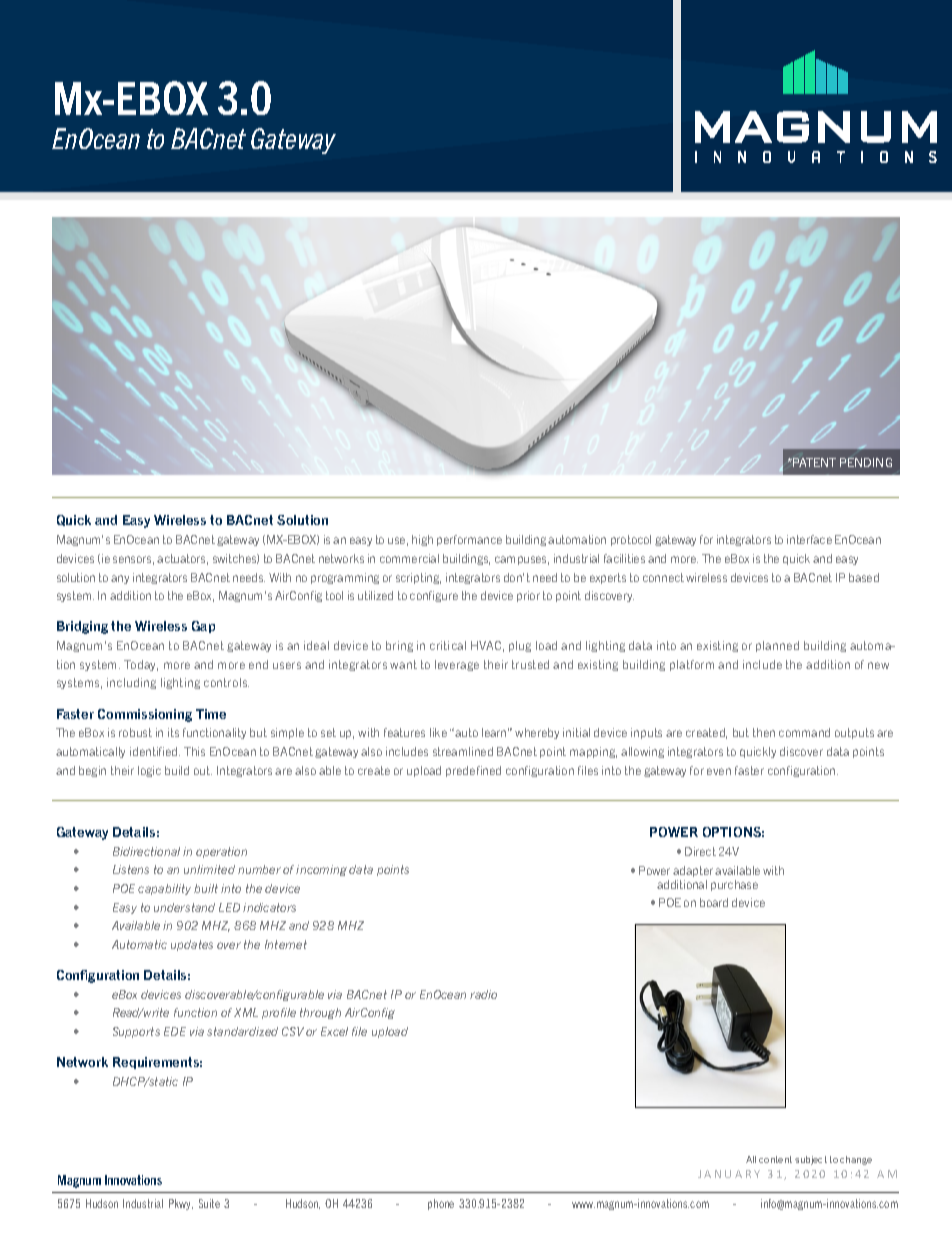 This document has width=952, height=1233. What do you see at coordinates (473, 771) in the document?
I see `predefined` at bounding box center [473, 771].
